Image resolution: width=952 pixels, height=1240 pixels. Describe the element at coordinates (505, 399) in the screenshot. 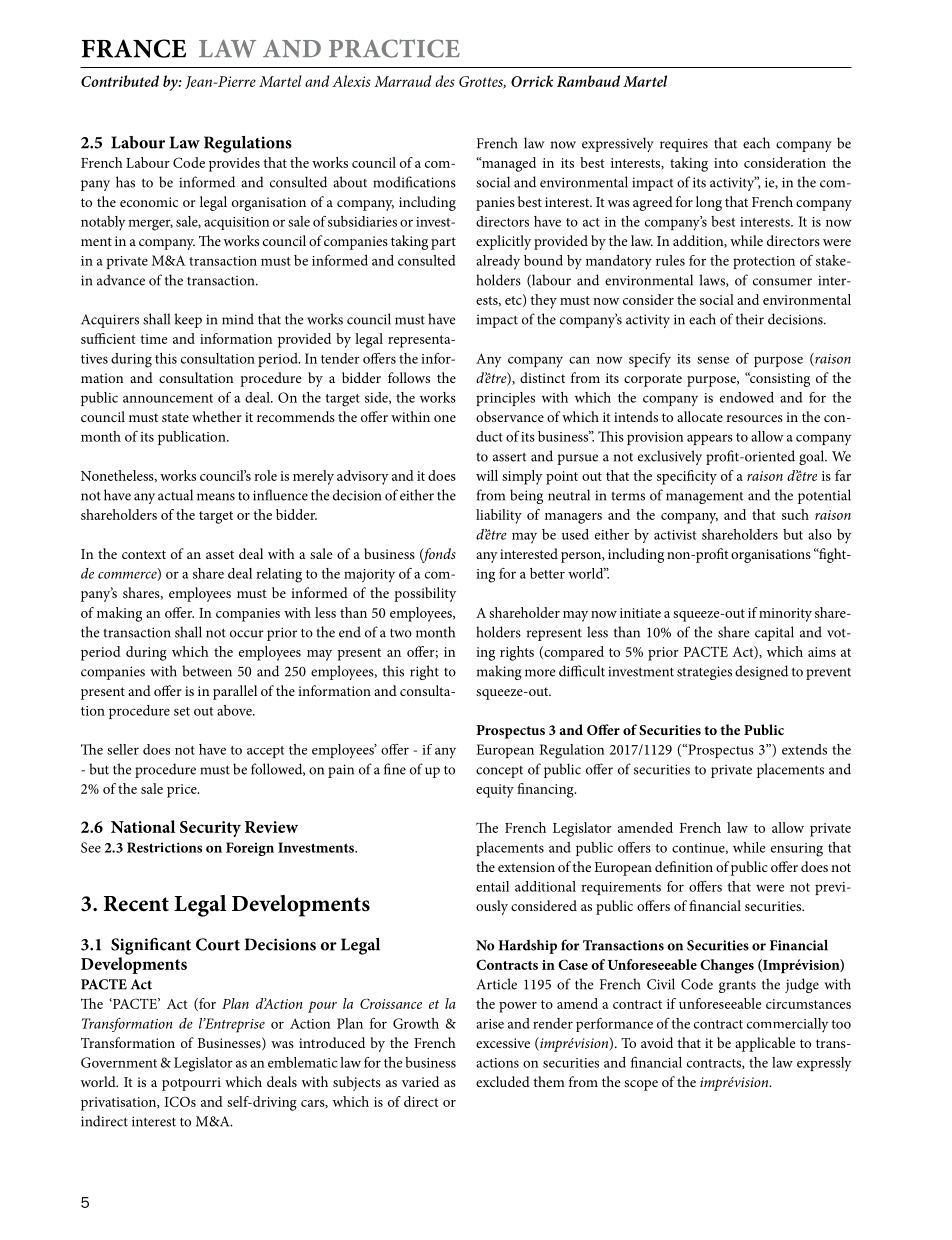

I see `principles` at that location.
